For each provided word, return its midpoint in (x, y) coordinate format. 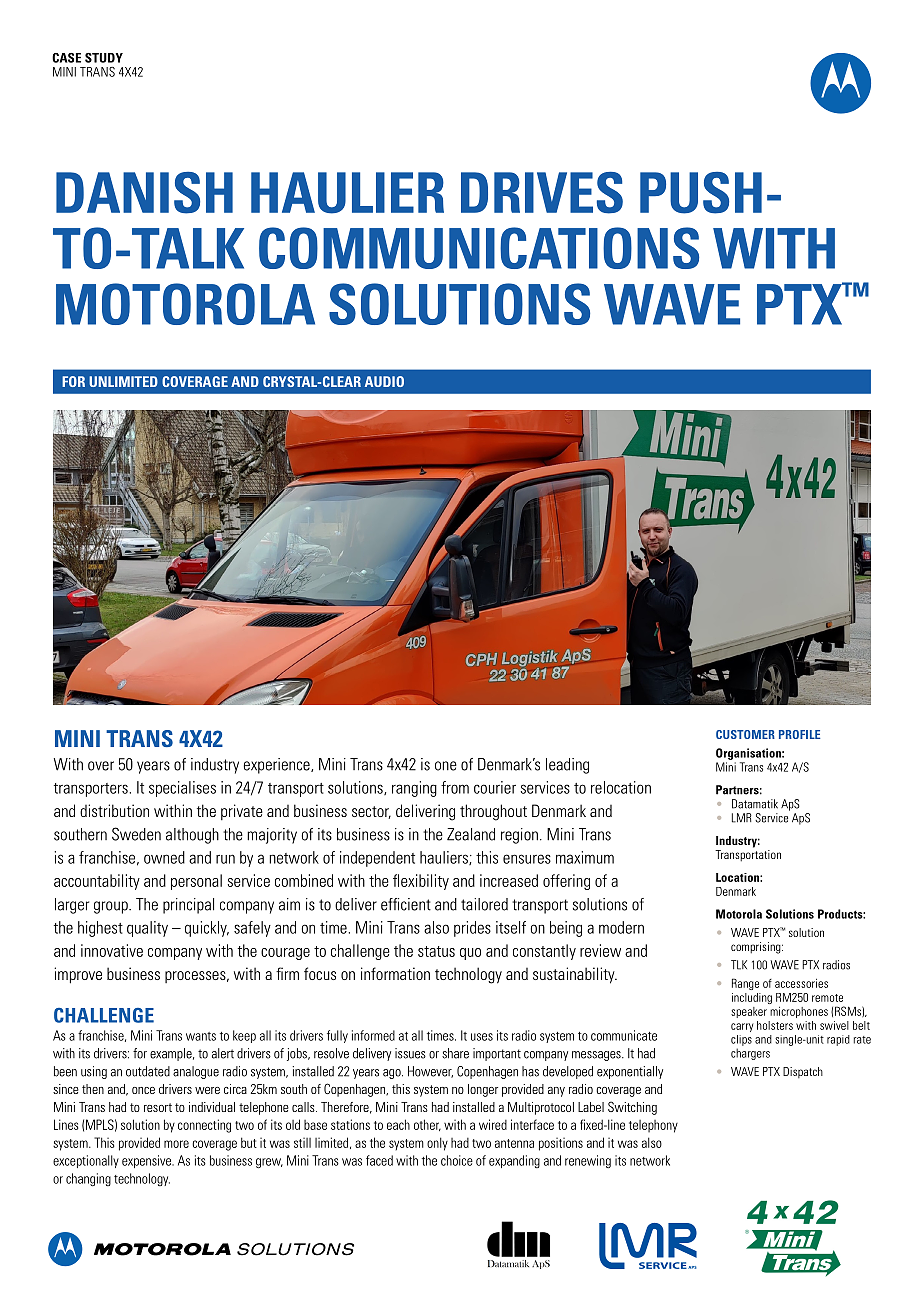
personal (196, 882)
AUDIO (384, 381)
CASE (66, 58)
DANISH (144, 193)
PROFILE (799, 734)
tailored (484, 904)
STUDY (104, 58)
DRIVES (542, 193)
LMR (742, 818)
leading (567, 766)
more (176, 1144)
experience (278, 766)
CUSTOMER (745, 734)
